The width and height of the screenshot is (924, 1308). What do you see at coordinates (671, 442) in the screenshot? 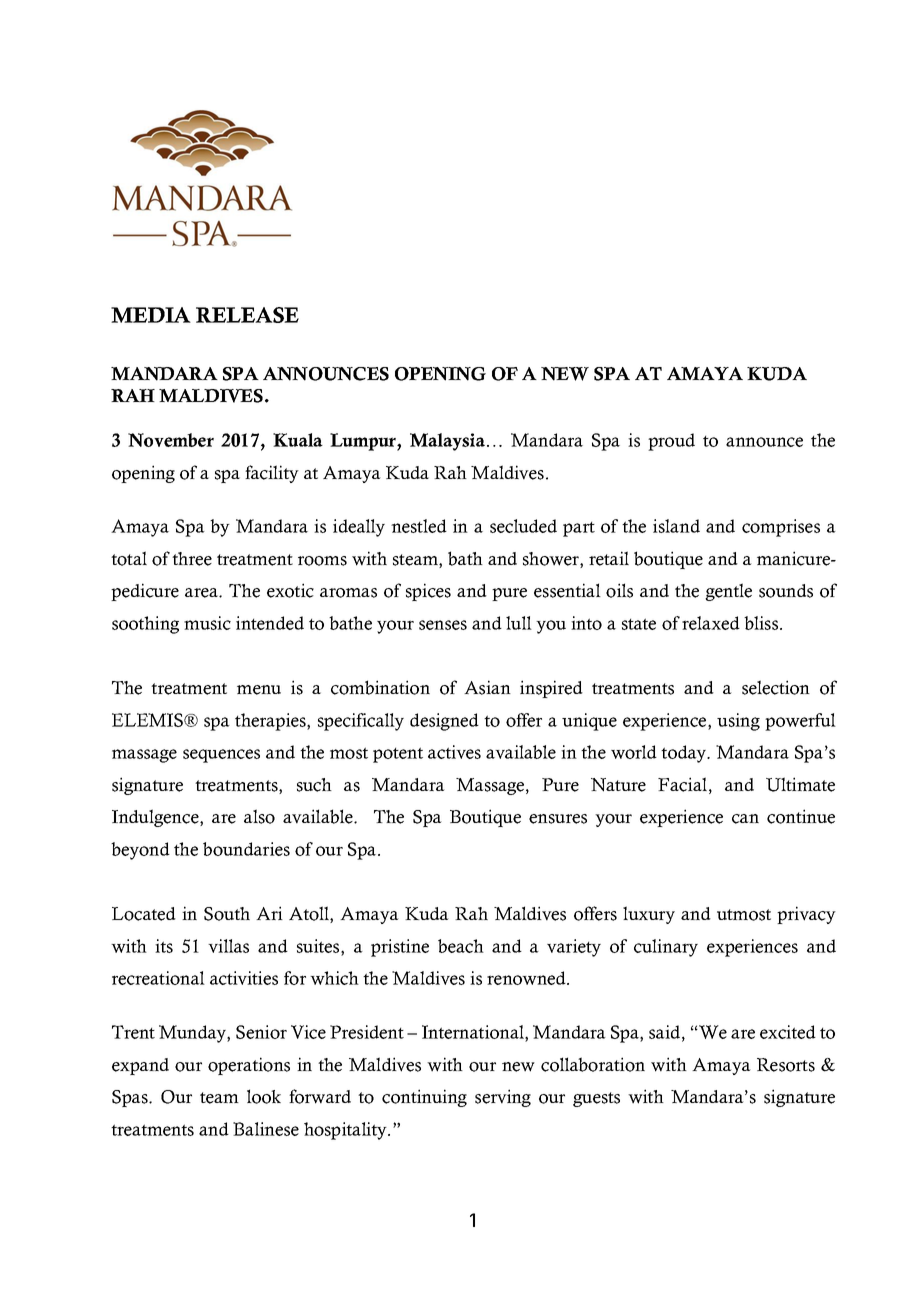
I see `proud` at bounding box center [671, 442].
